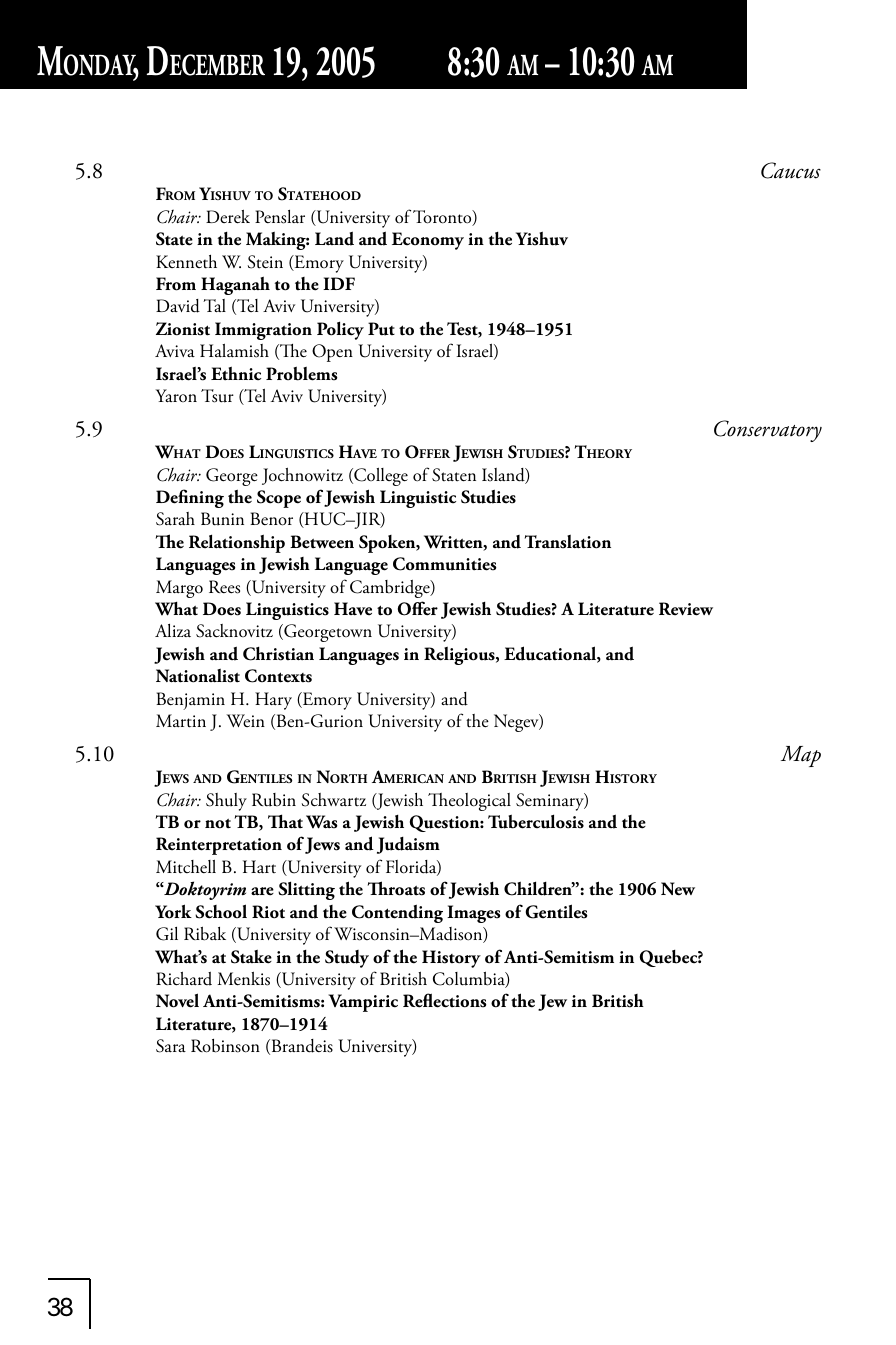  What do you see at coordinates (381, 329) in the screenshot?
I see `Put` at bounding box center [381, 329].
